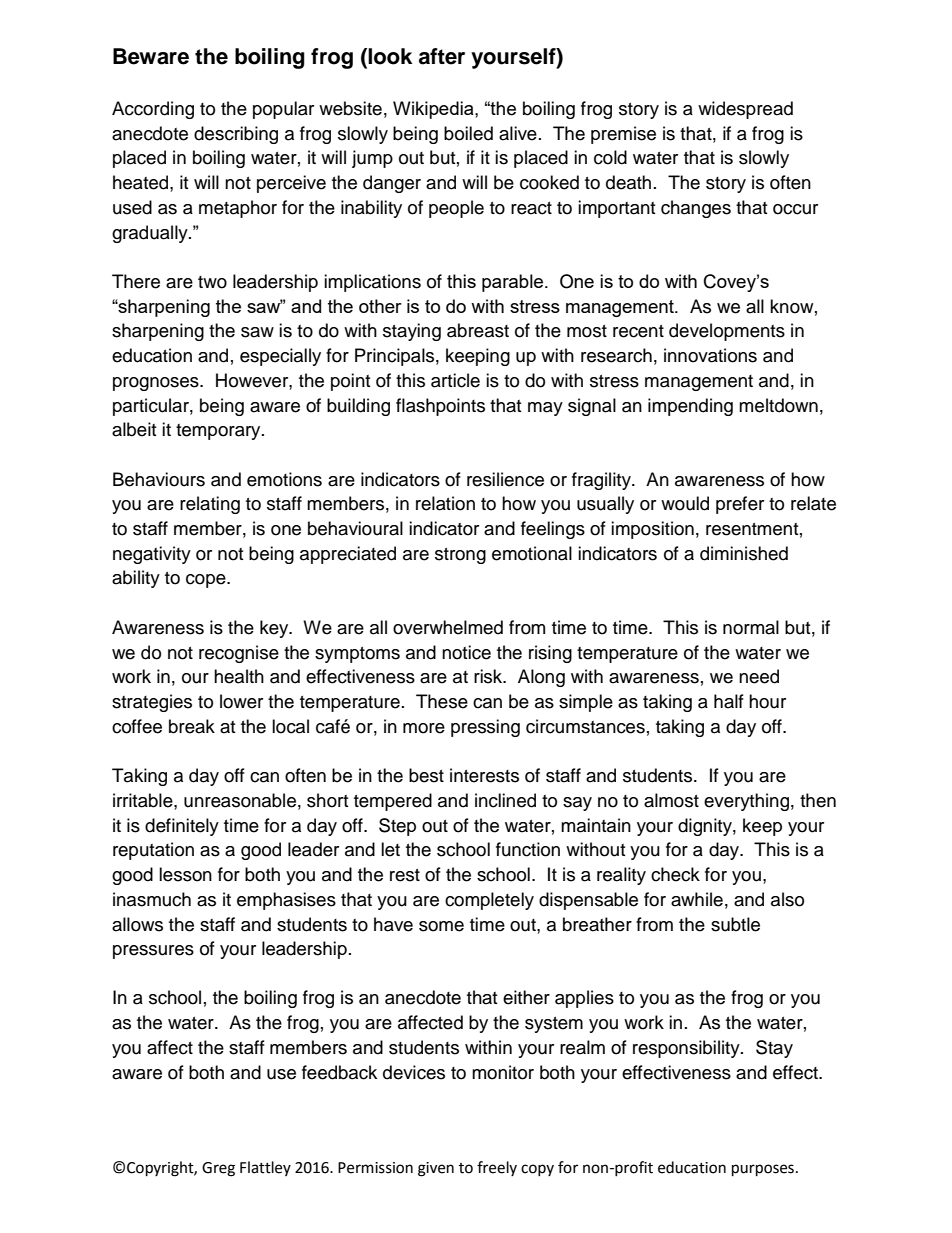 The image size is (952, 1233). I want to click on lesson, so click(185, 874).
